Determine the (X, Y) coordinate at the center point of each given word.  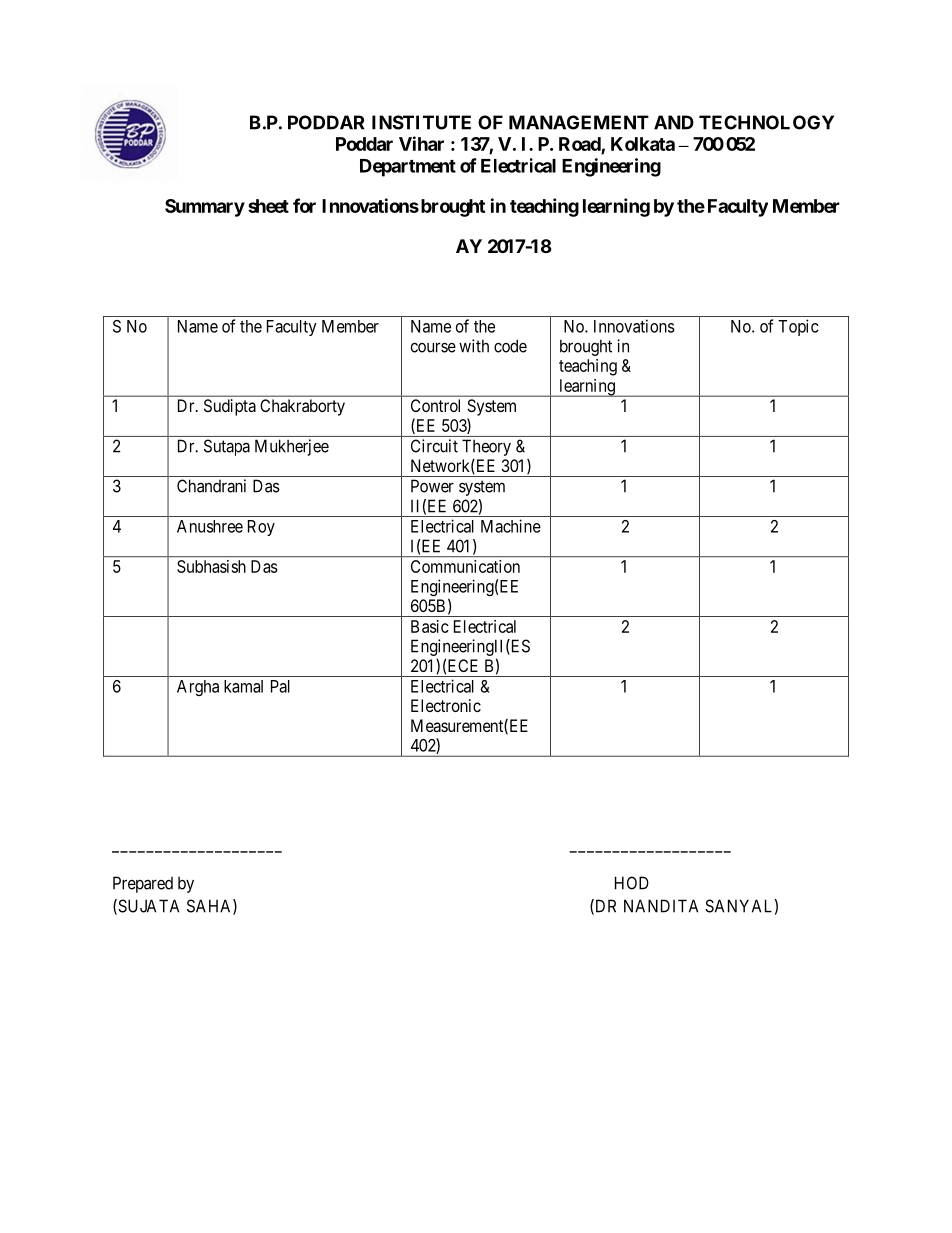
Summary (205, 208)
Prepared (143, 884)
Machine (511, 526)
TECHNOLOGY (766, 122)
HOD (632, 883)
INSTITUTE (421, 122)
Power (432, 486)
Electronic (446, 705)
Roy (261, 528)
